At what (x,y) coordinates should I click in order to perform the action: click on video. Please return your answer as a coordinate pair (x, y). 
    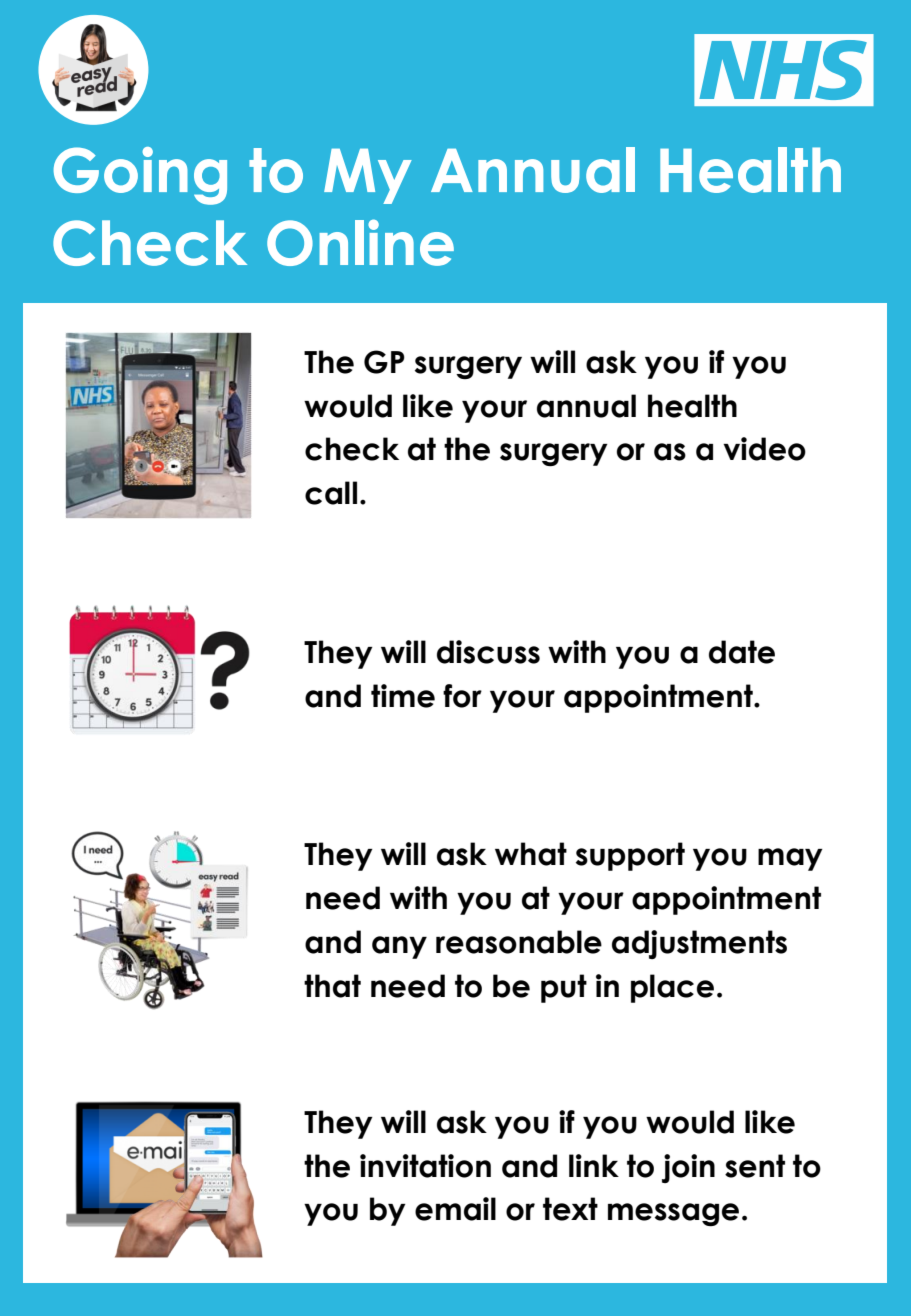
    Looking at the image, I should click on (764, 449).
